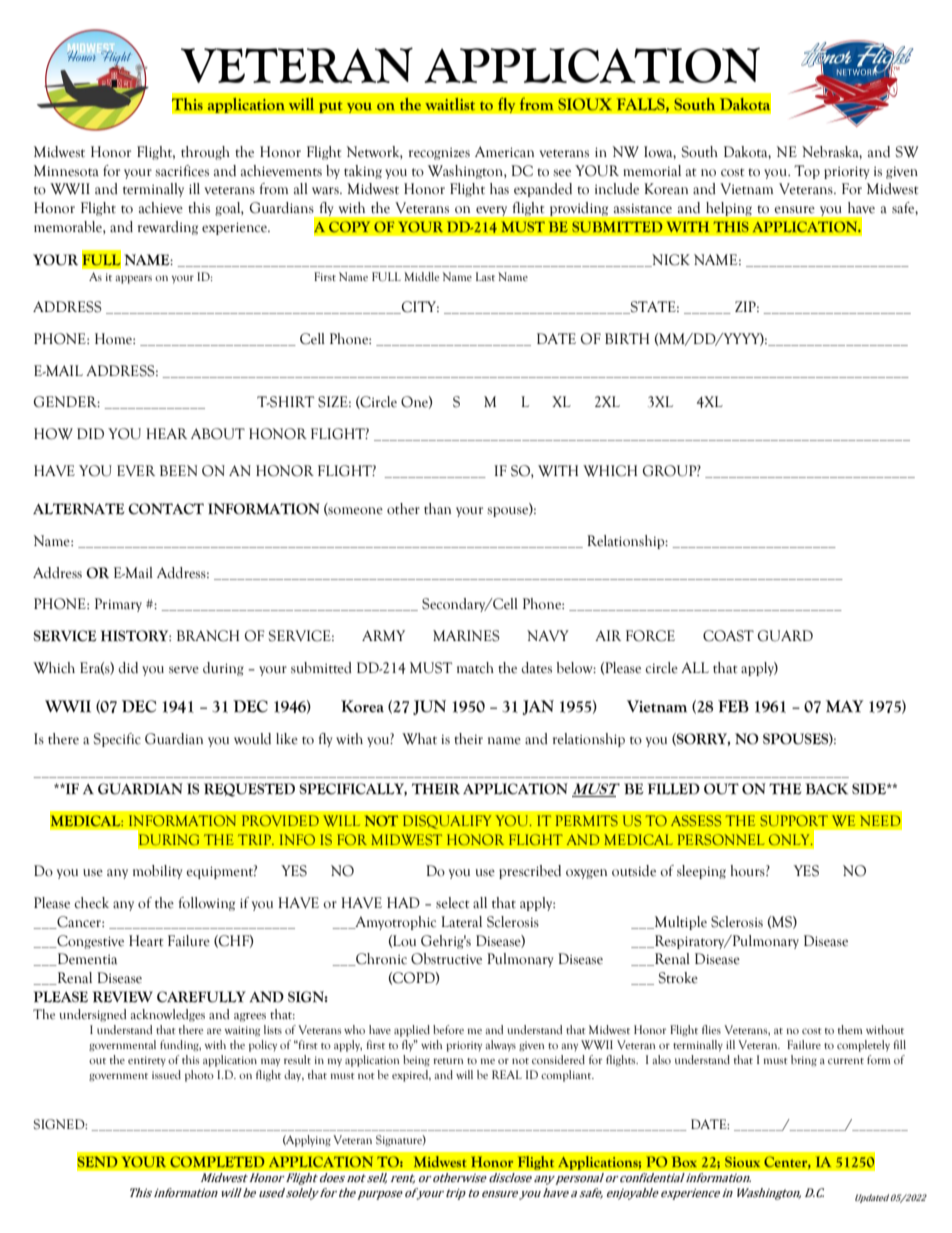  I want to click on expired, so click(411, 1076).
